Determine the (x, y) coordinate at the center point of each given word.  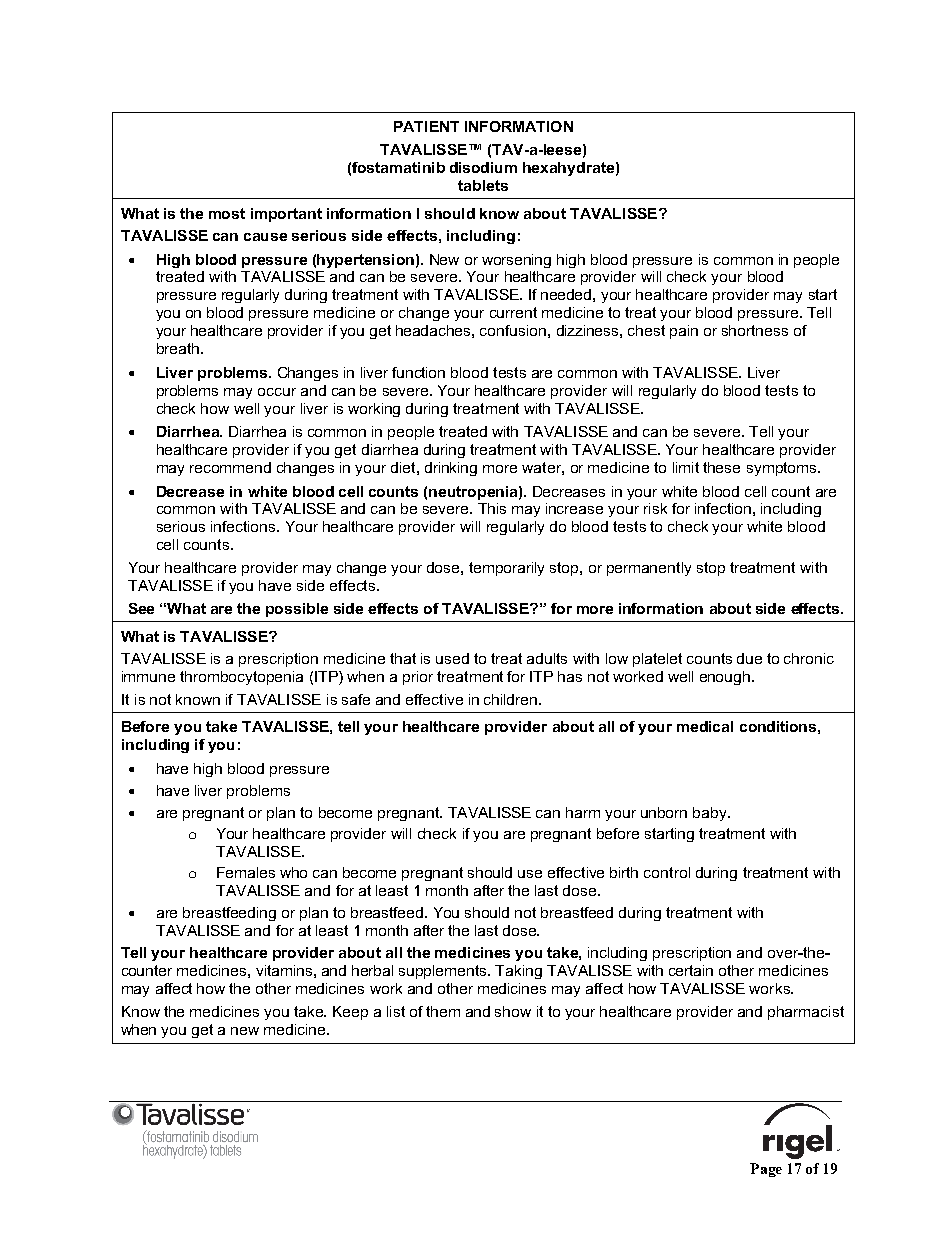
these (721, 467)
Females (246, 872)
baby (711, 814)
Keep (350, 1013)
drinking (451, 469)
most (227, 213)
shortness (755, 330)
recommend (230, 467)
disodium (483, 167)
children (512, 699)
